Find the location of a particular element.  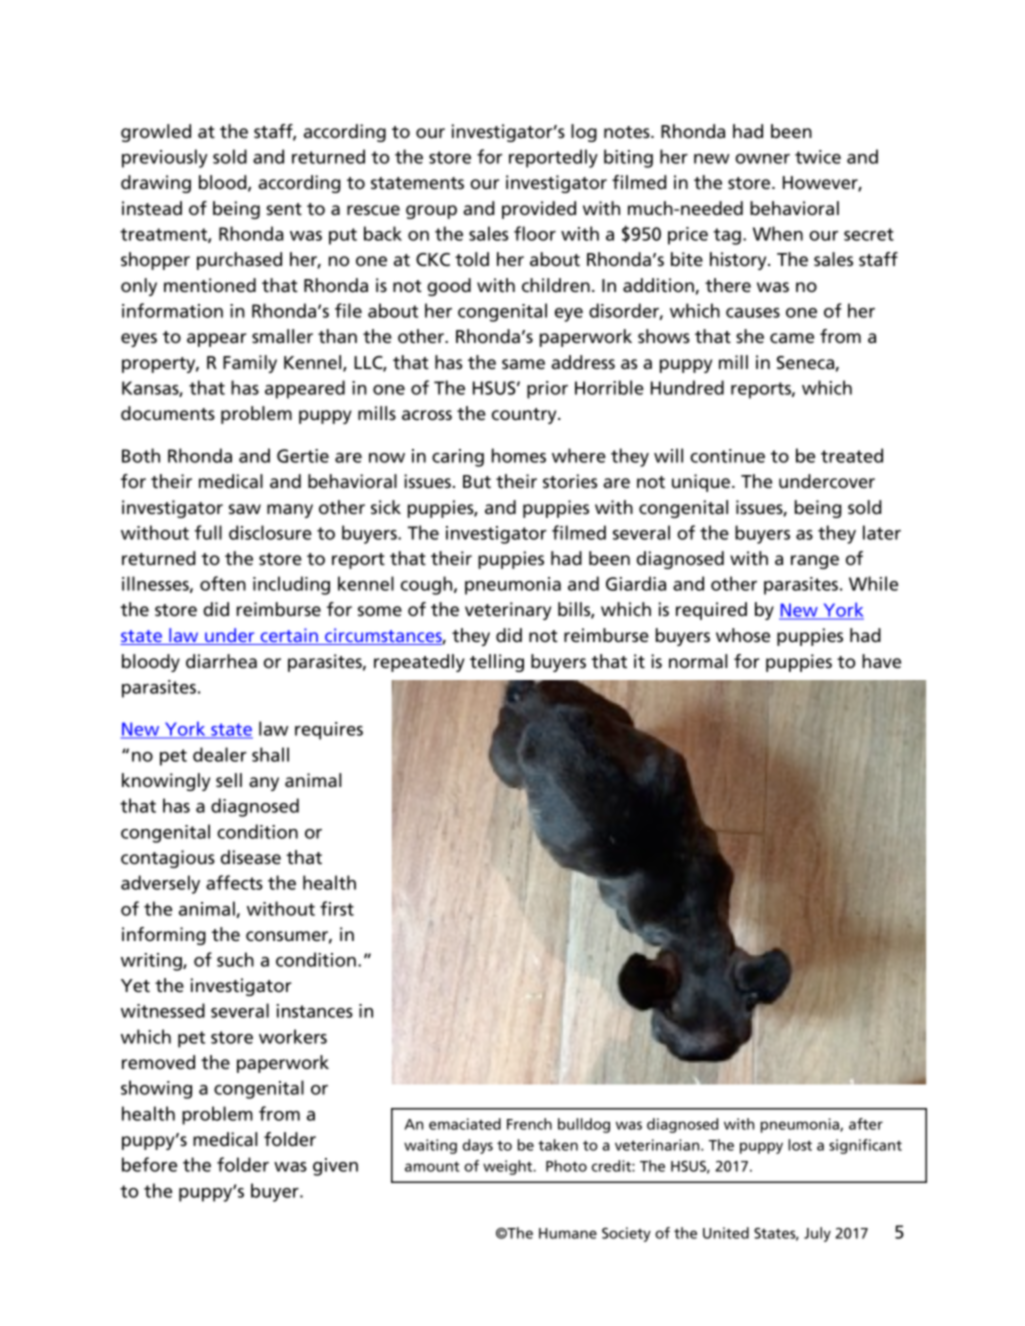

provided is located at coordinates (539, 210).
